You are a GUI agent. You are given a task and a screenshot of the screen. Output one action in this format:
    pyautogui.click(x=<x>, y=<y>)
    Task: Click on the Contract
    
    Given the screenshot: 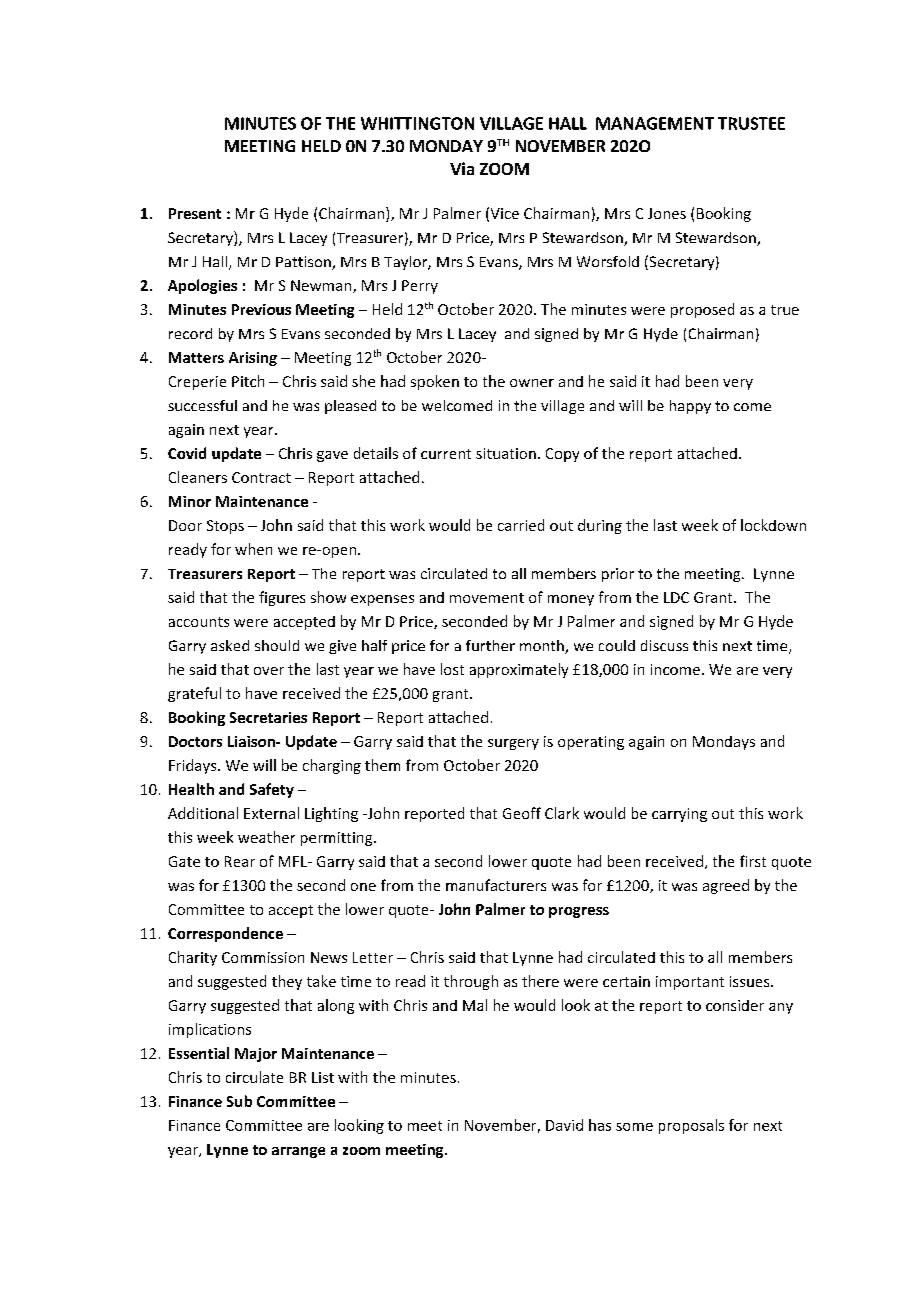 What is the action you would take?
    pyautogui.click(x=261, y=477)
